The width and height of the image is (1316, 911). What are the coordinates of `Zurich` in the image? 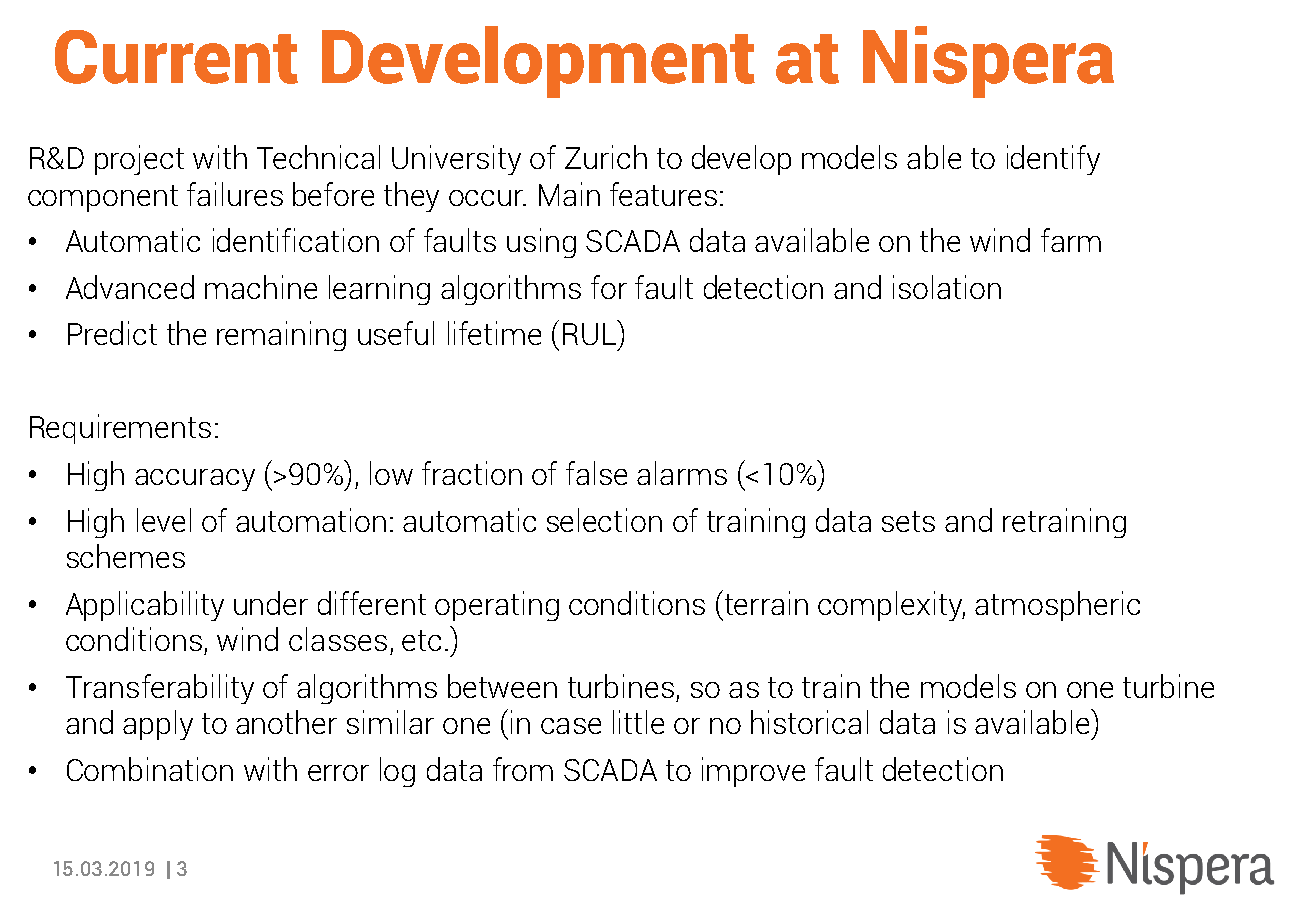 It's located at (606, 157).
